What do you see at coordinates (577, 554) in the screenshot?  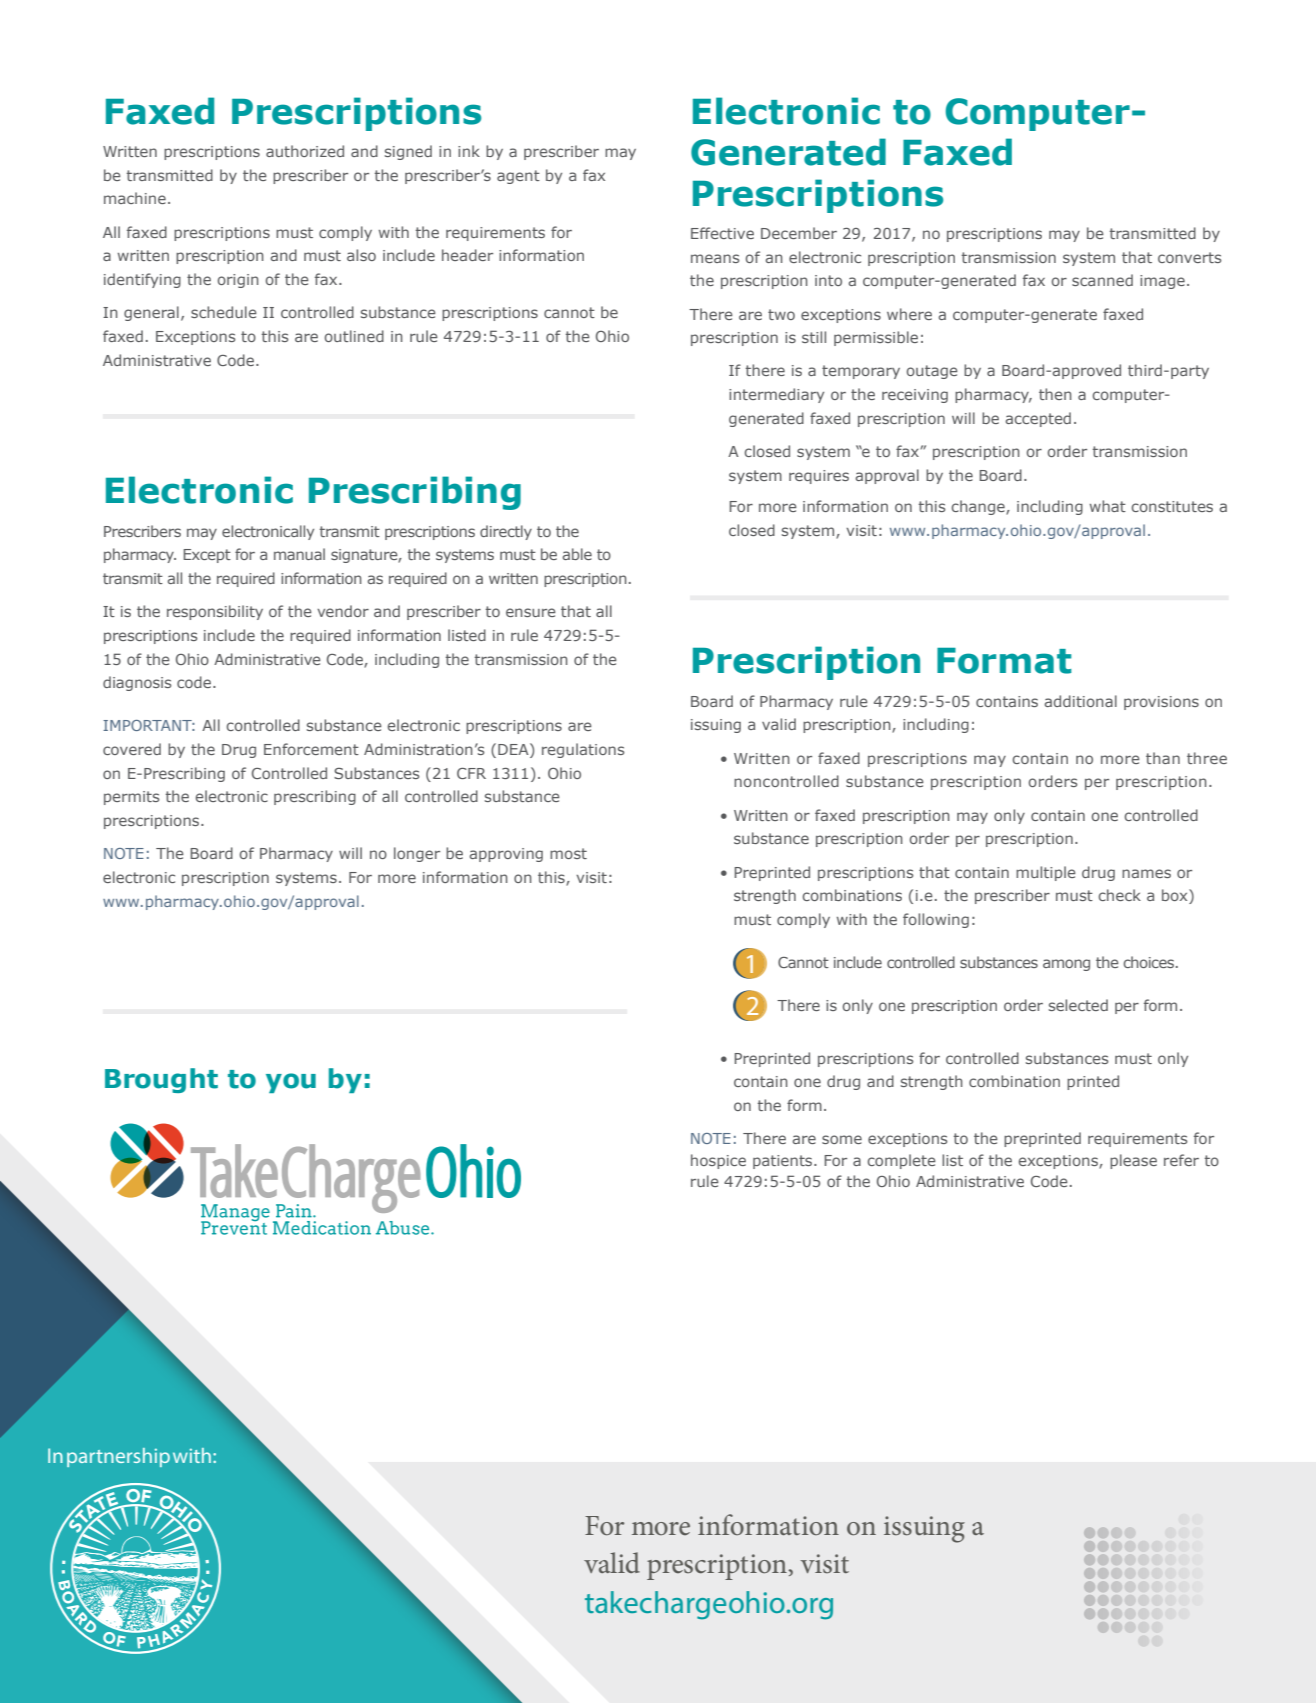 I see `able` at bounding box center [577, 554].
